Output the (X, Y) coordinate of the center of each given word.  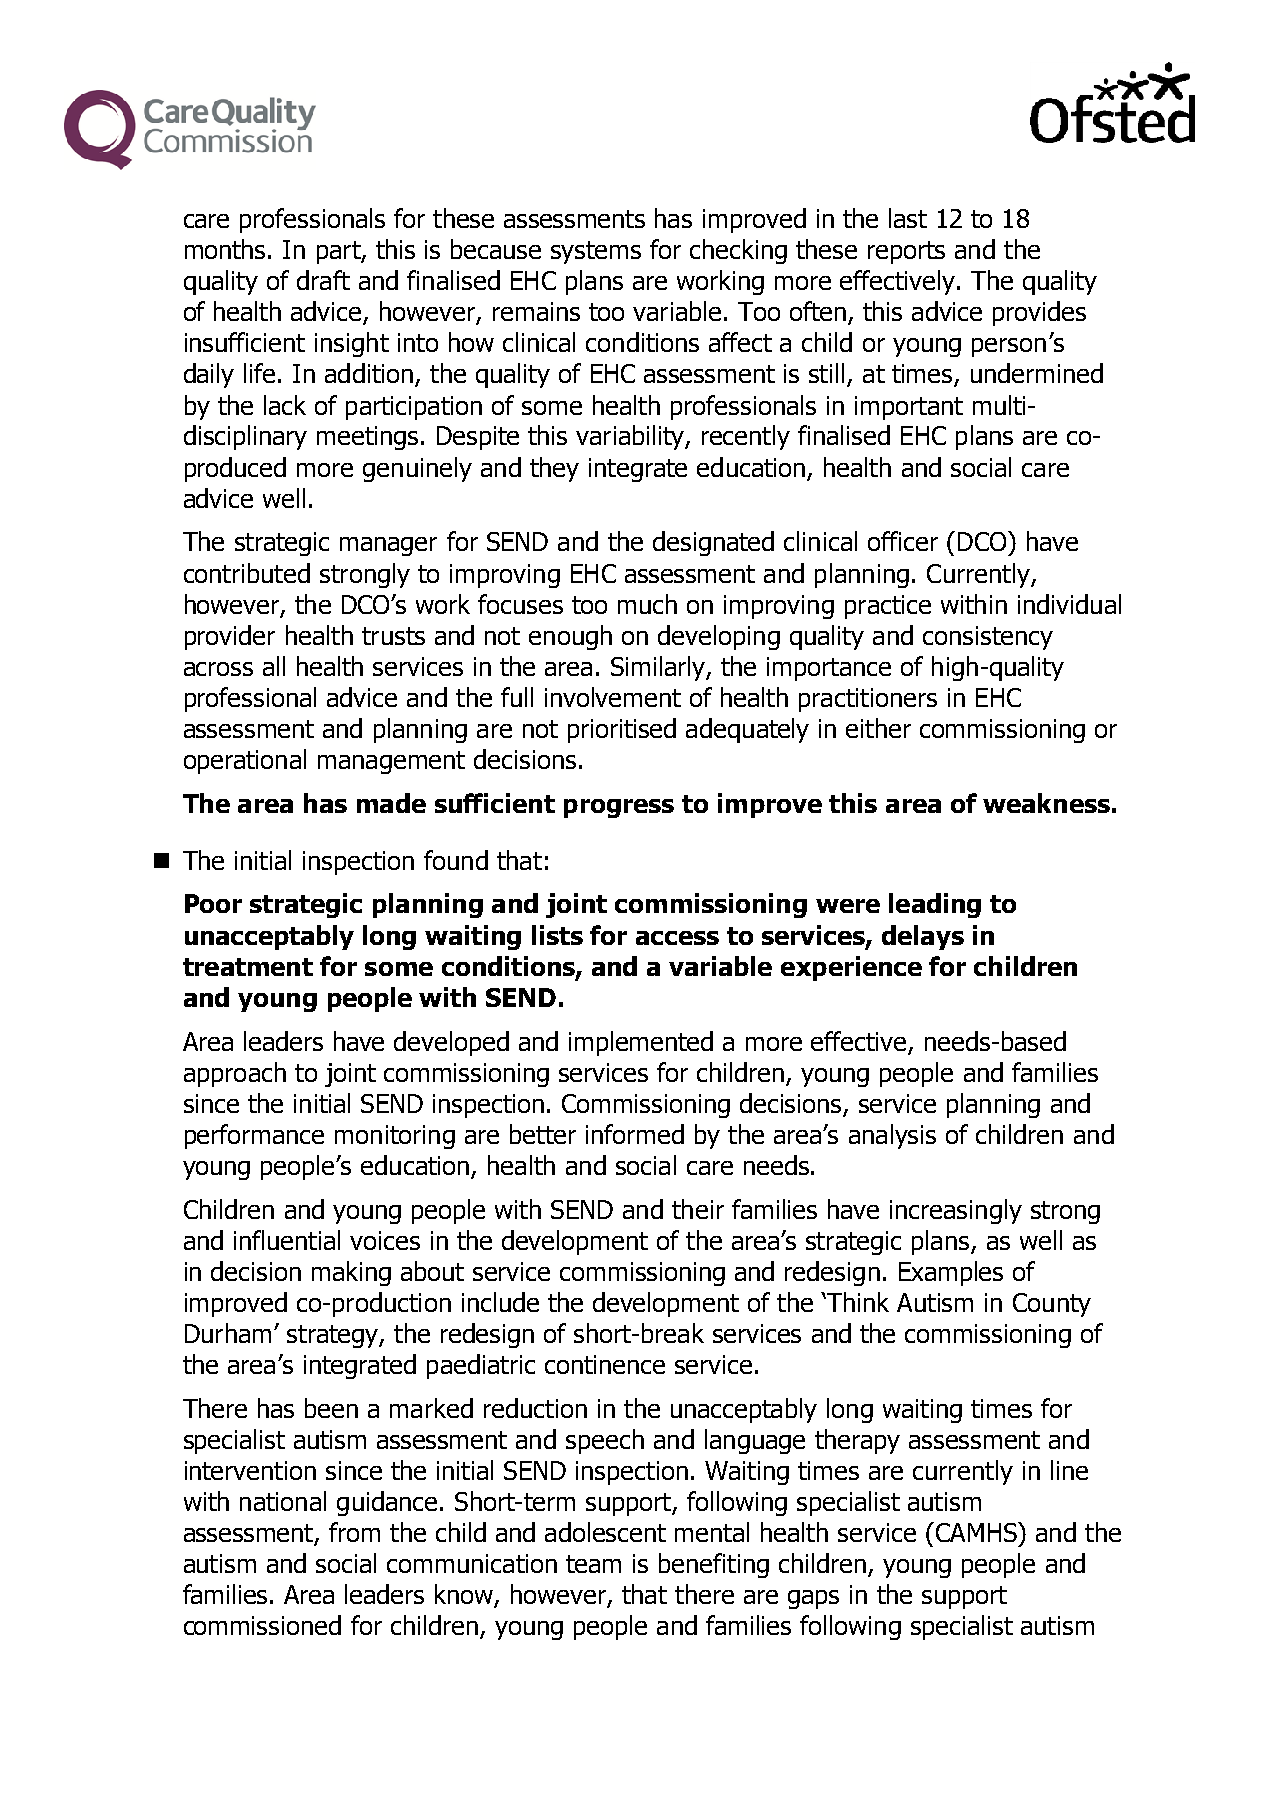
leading (935, 905)
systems (596, 252)
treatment (248, 967)
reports (906, 252)
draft (323, 280)
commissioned (262, 1625)
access (677, 938)
